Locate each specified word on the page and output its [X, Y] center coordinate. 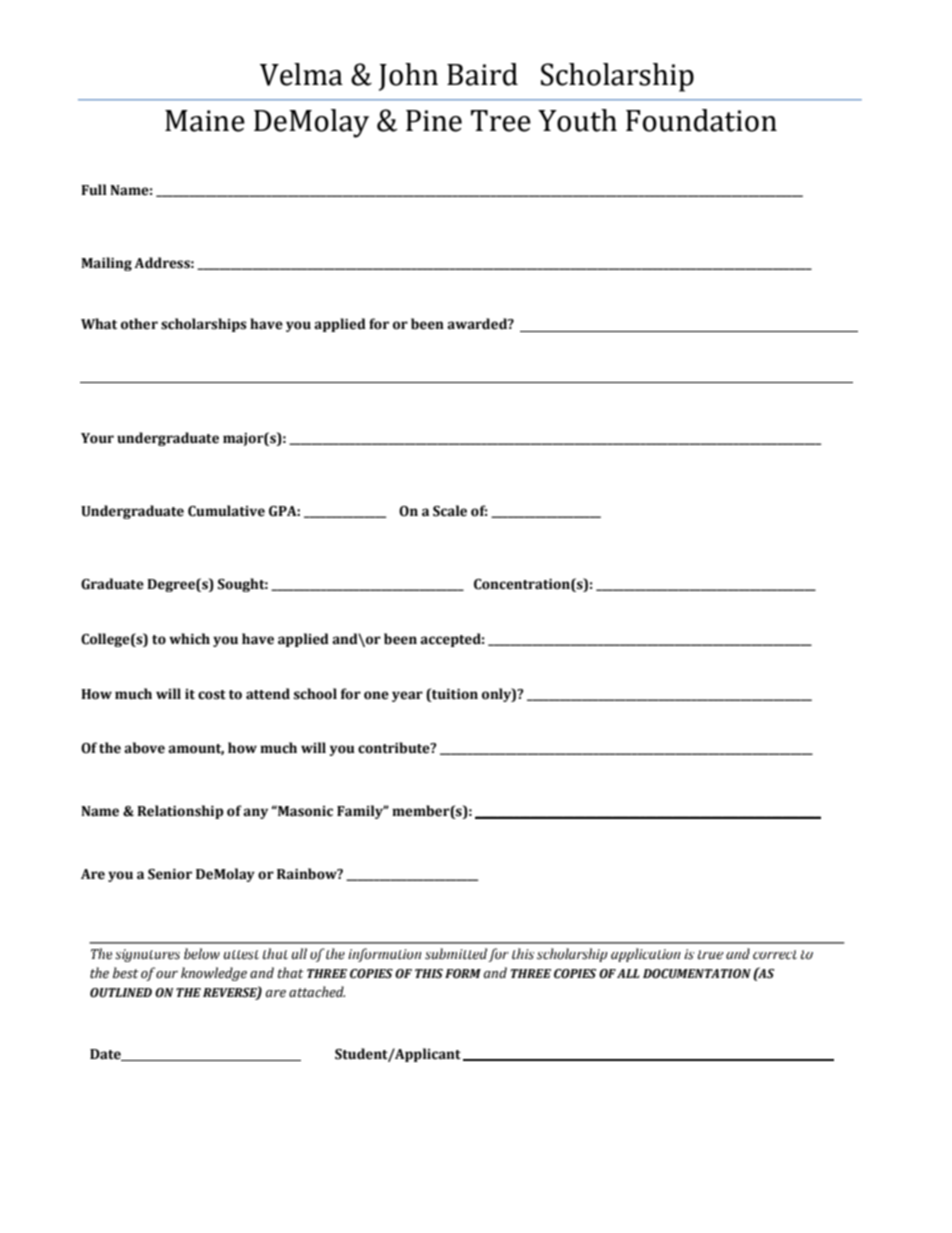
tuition [454, 694]
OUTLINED [121, 993]
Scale [450, 511]
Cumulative [226, 511]
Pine [434, 121]
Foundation [701, 120]
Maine [205, 121]
